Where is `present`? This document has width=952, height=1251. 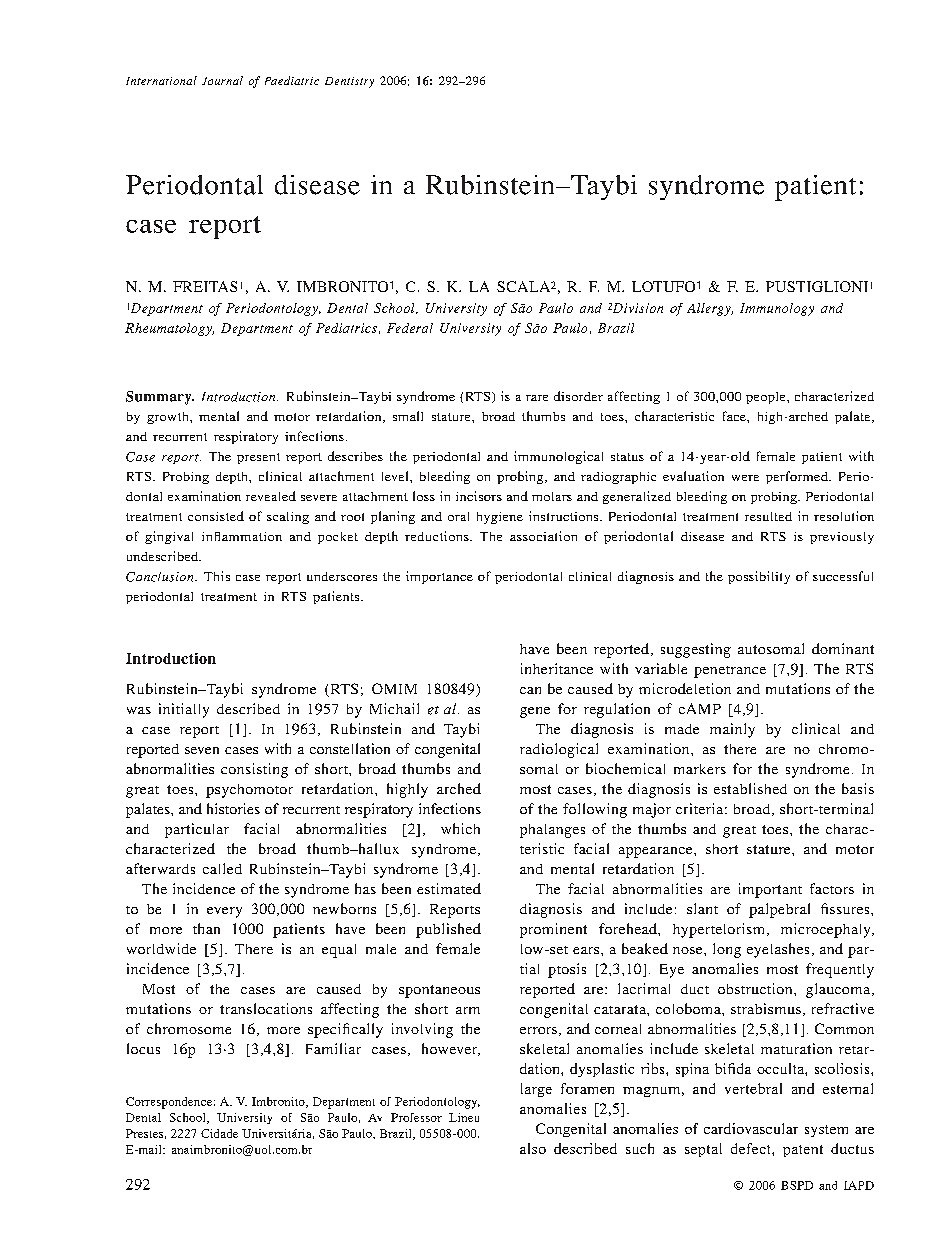 present is located at coordinates (258, 458).
